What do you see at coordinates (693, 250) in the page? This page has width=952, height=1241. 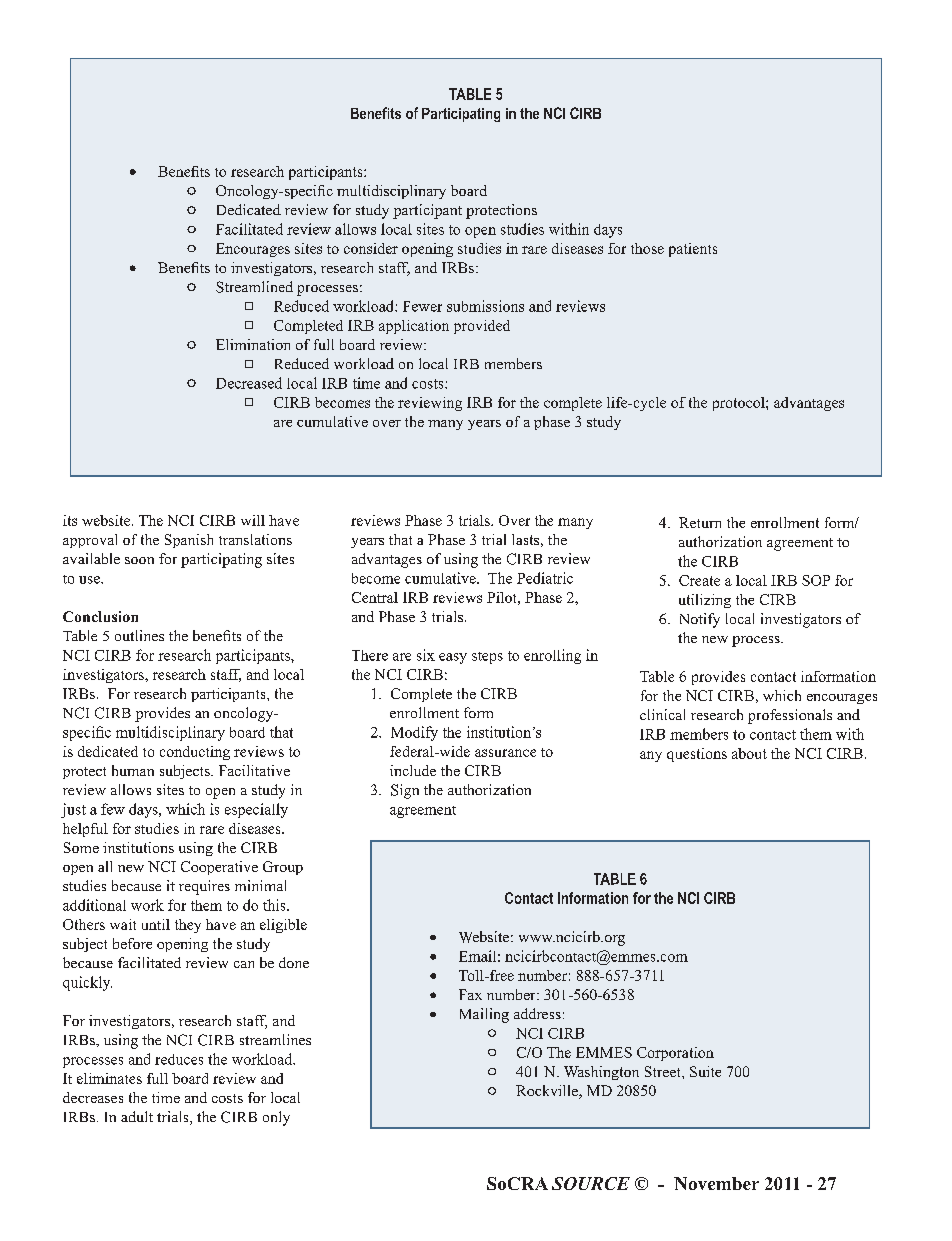 I see `patients` at bounding box center [693, 250].
